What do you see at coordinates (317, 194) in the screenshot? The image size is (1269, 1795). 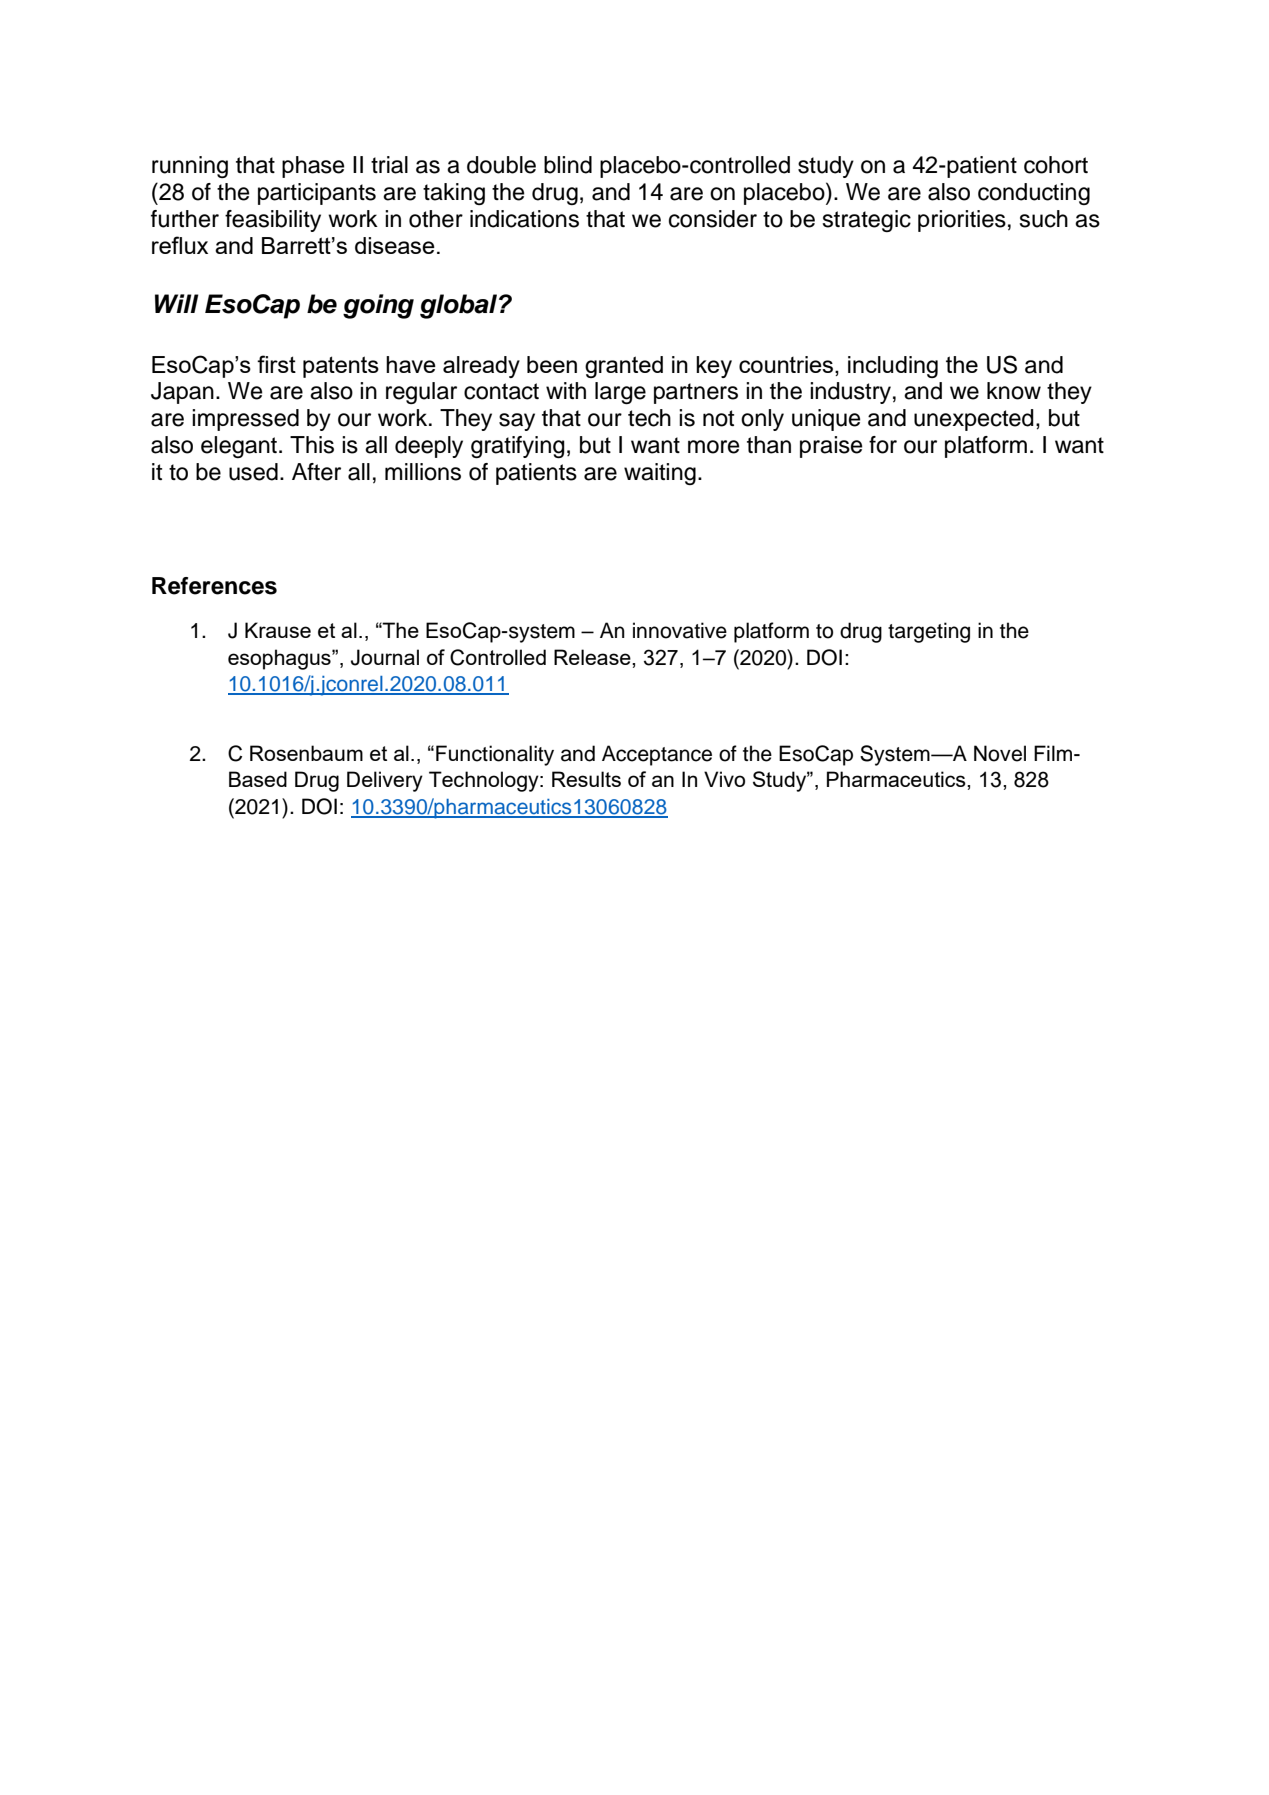 I see `participants` at bounding box center [317, 194].
